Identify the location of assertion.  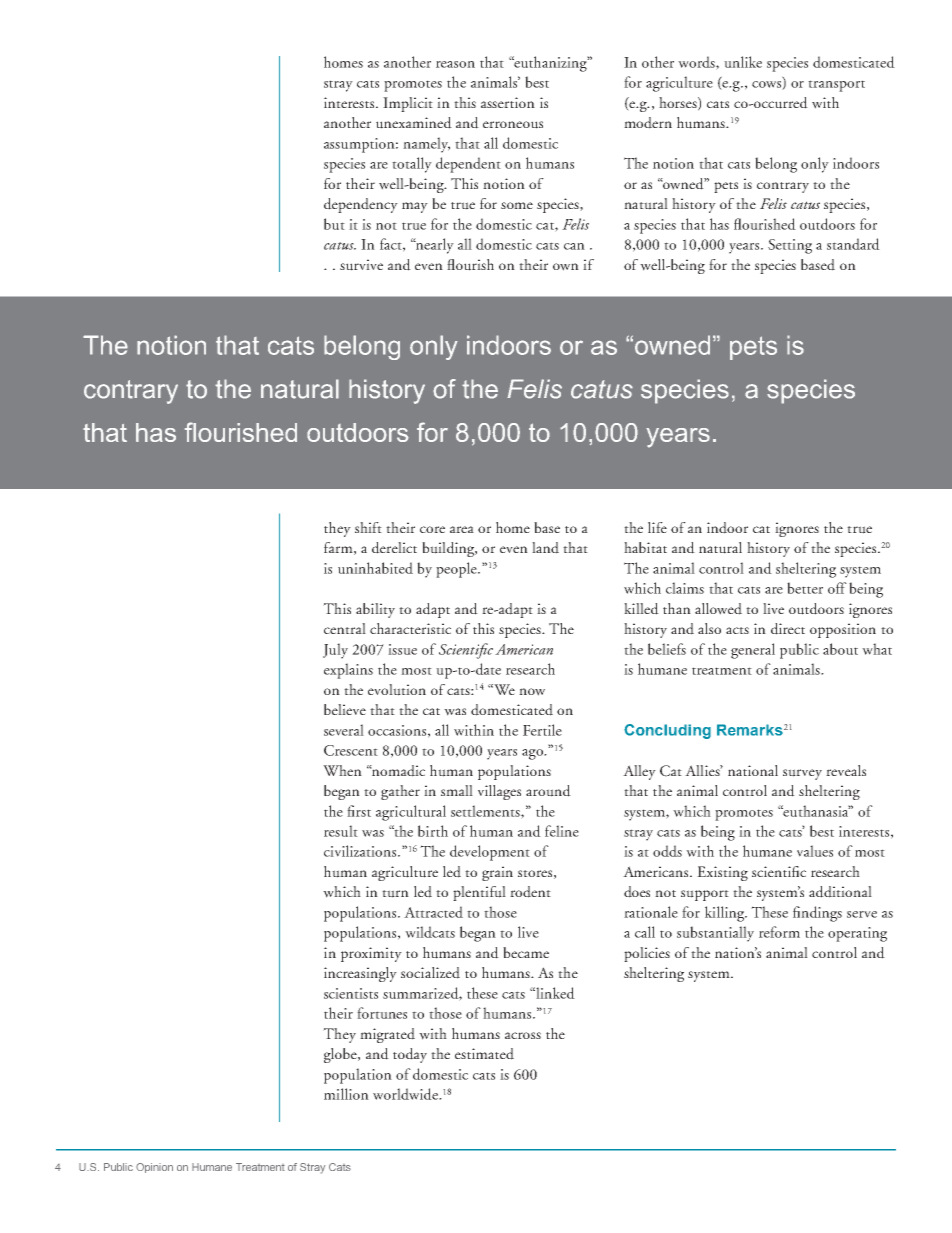
(508, 102).
